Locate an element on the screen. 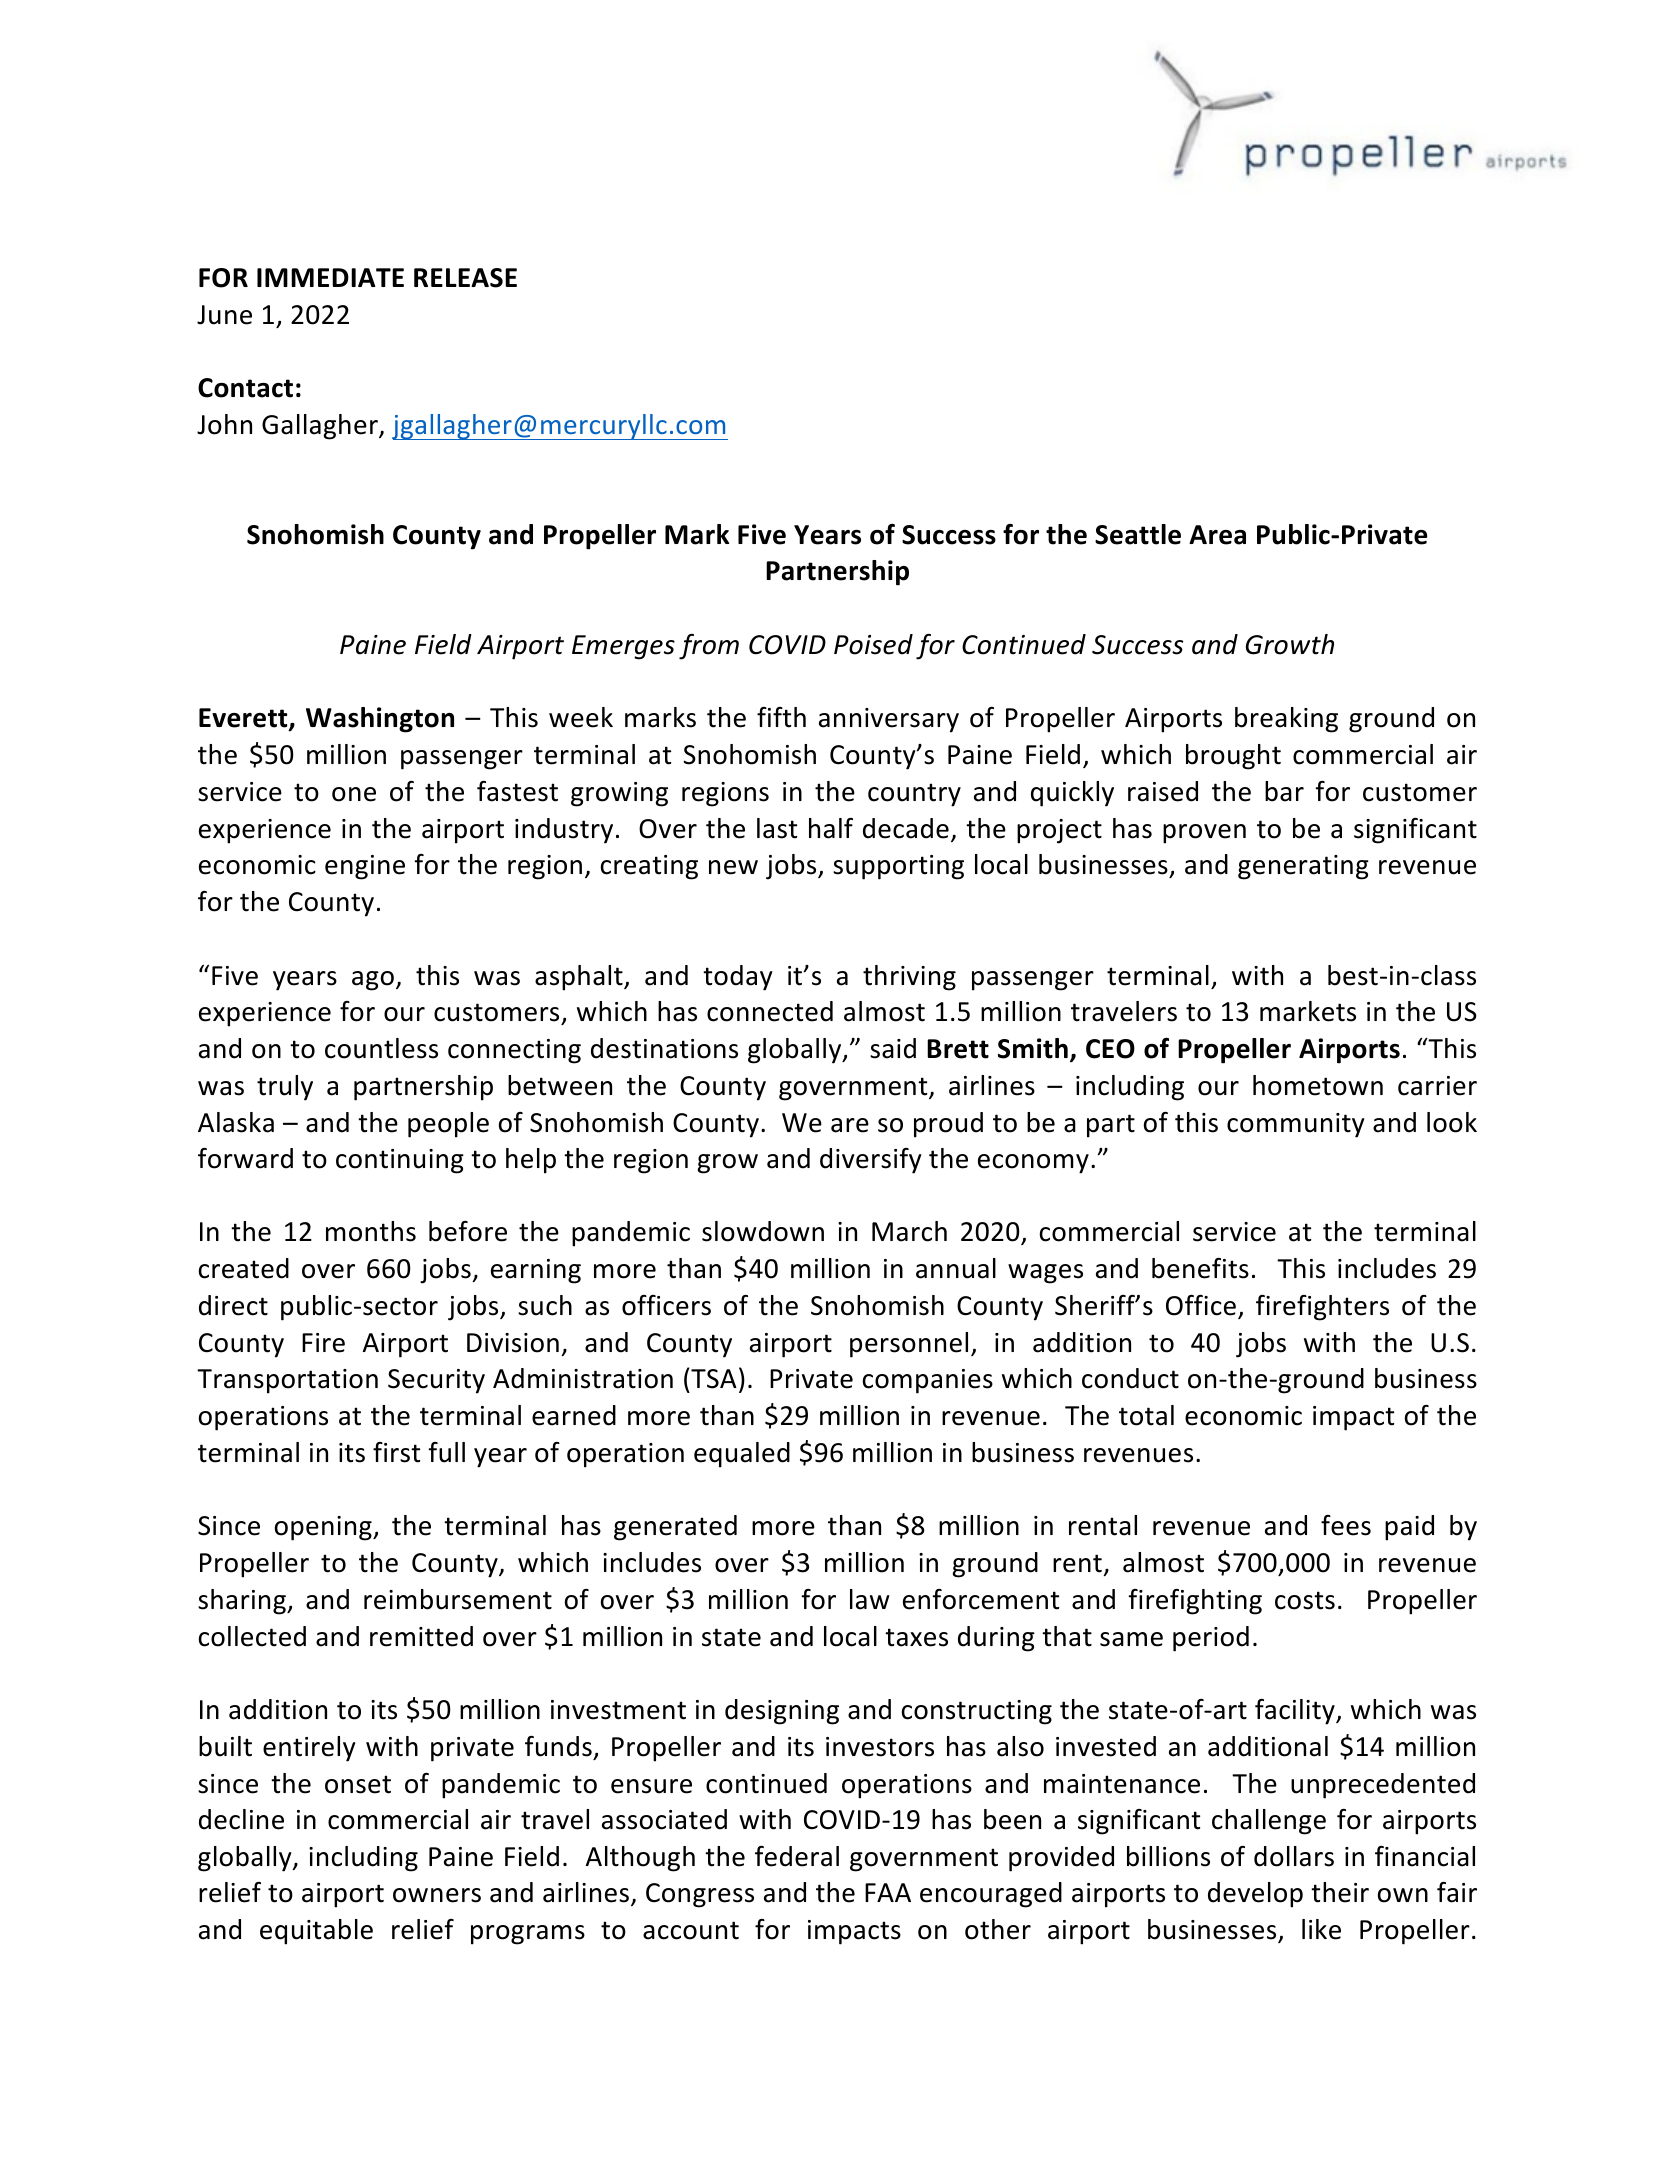 Image resolution: width=1674 pixels, height=2166 pixels. Area is located at coordinates (1217, 535).
